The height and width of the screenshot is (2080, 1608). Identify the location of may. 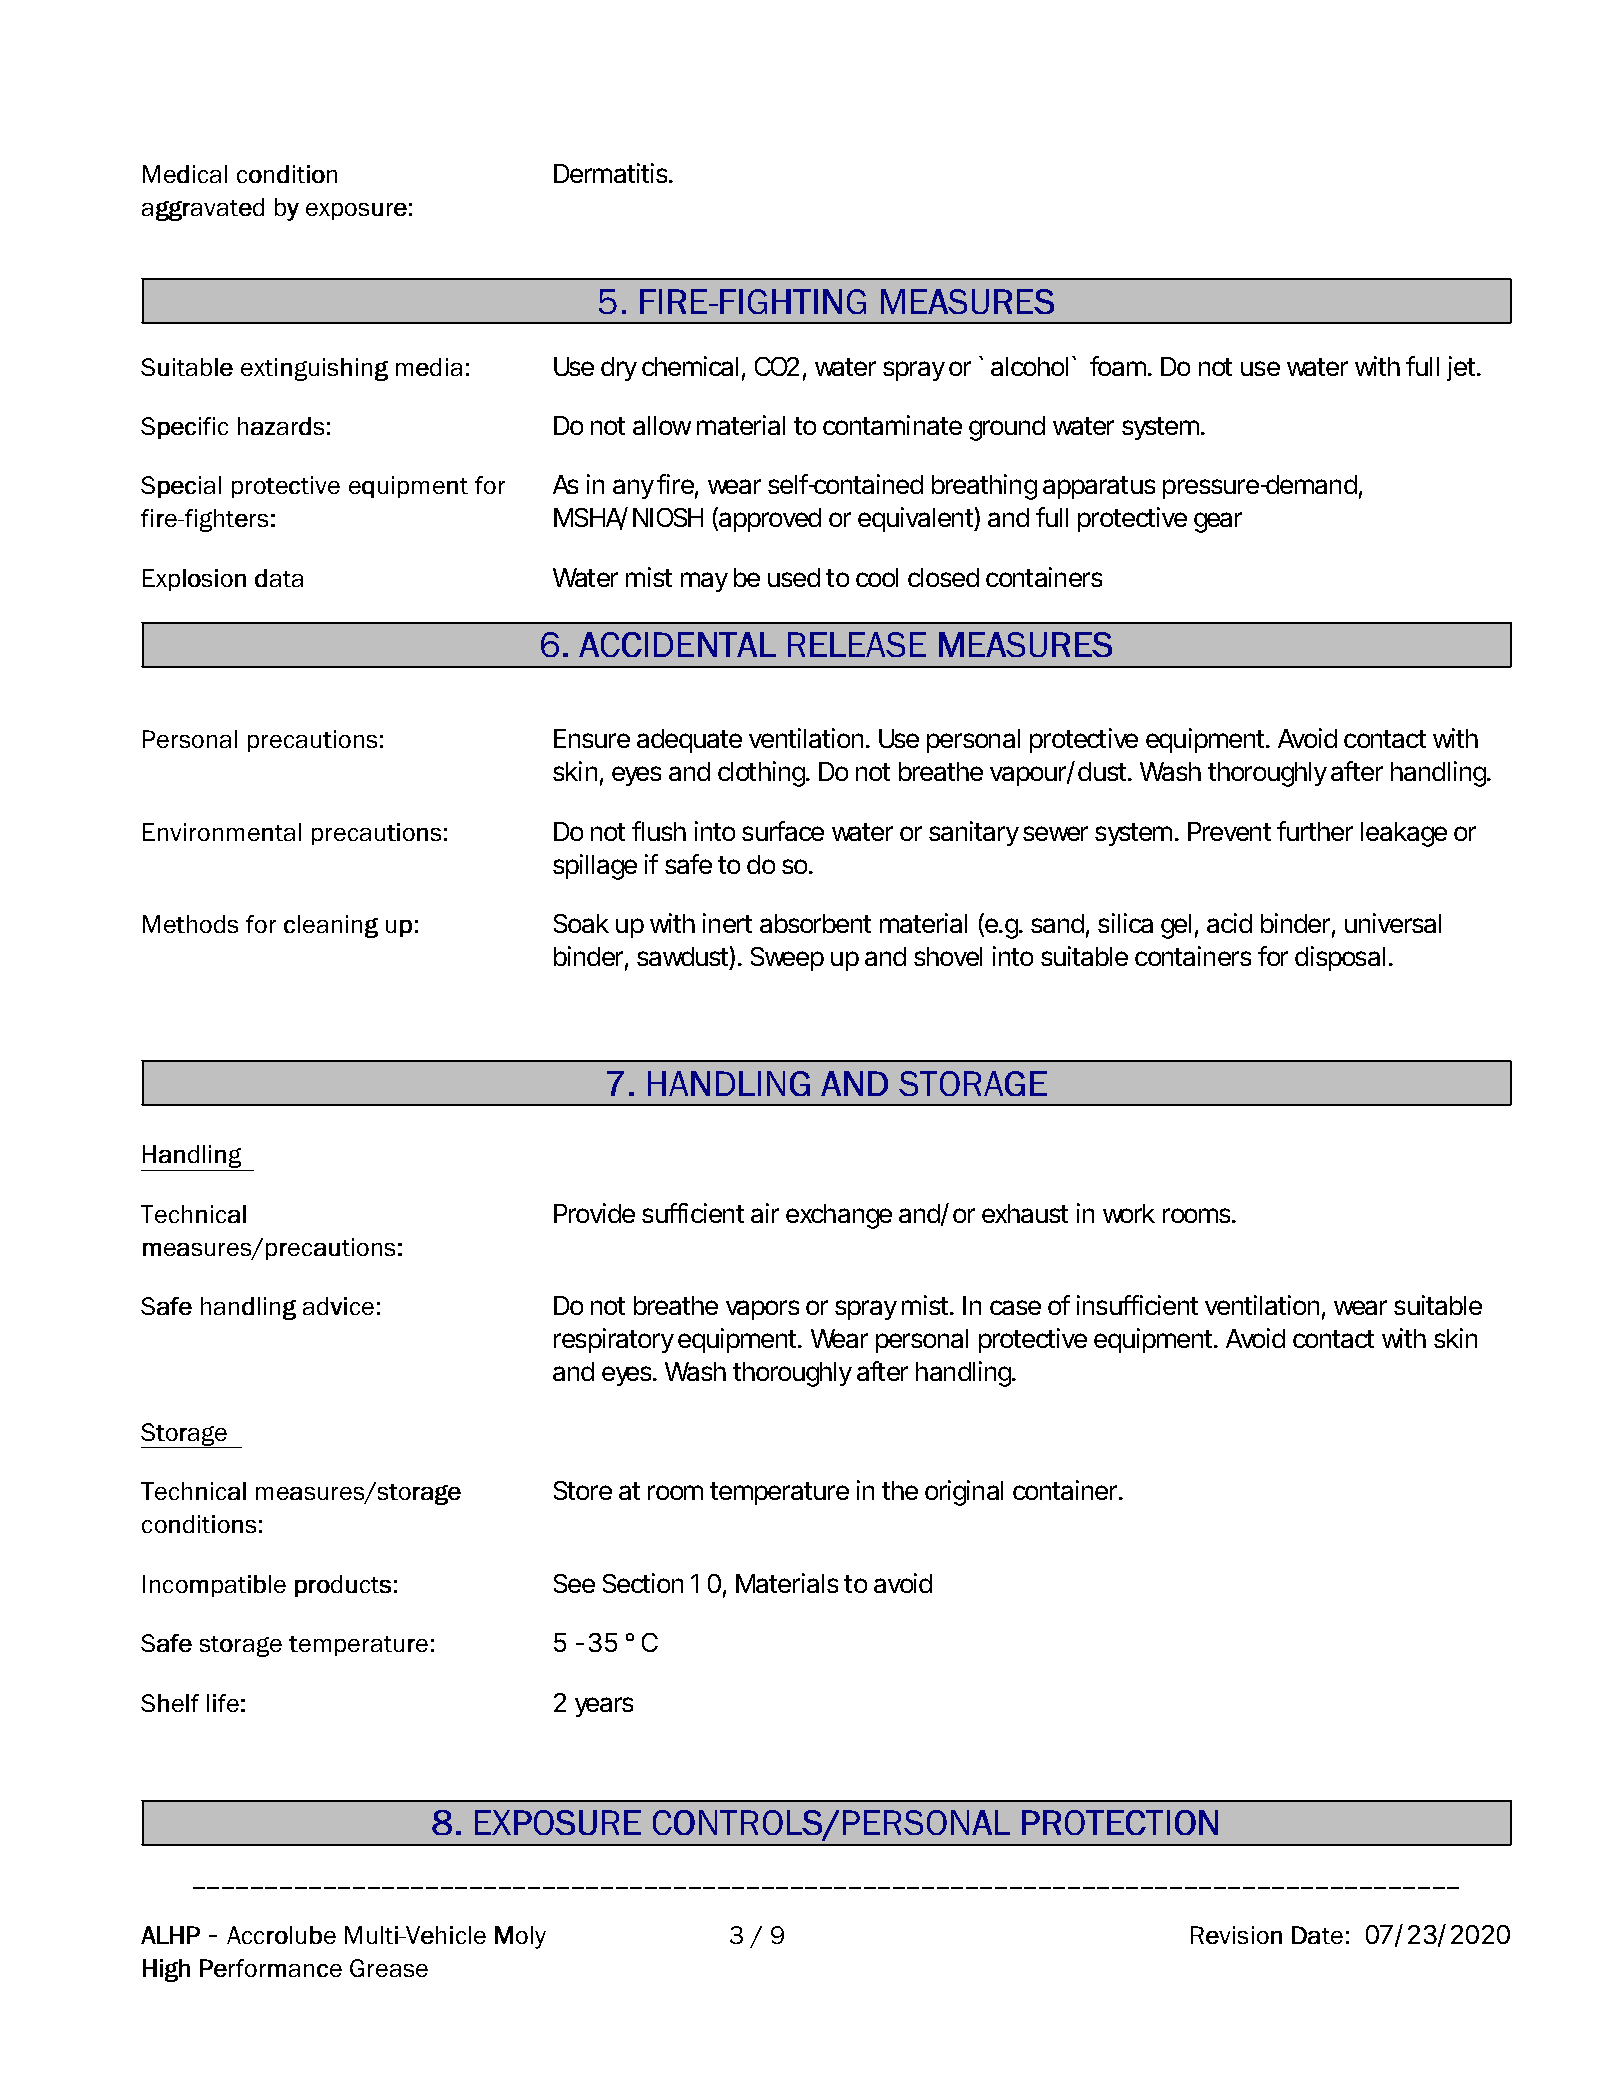
(704, 582).
